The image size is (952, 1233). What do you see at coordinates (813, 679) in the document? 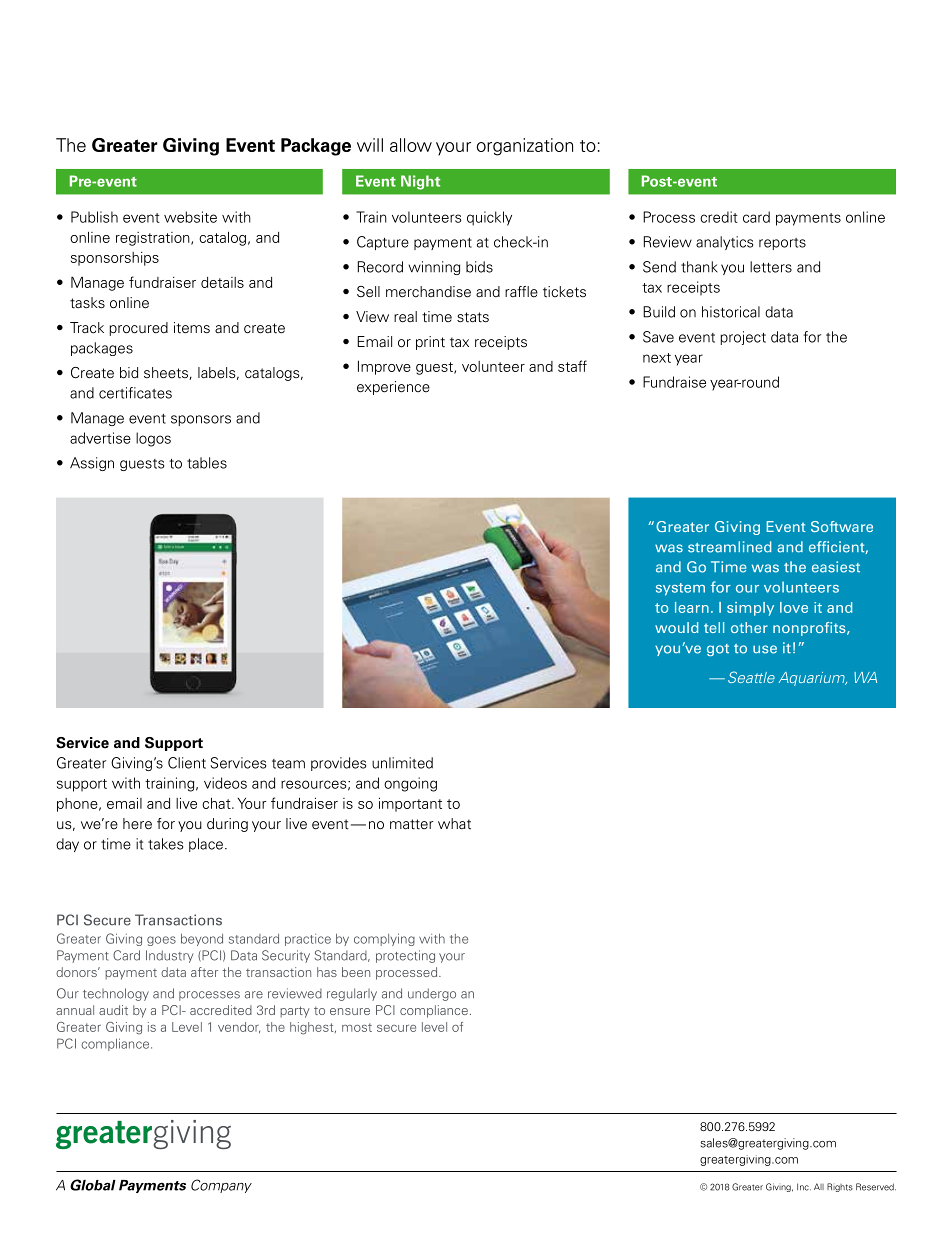
I see `Aquarium` at bounding box center [813, 679].
